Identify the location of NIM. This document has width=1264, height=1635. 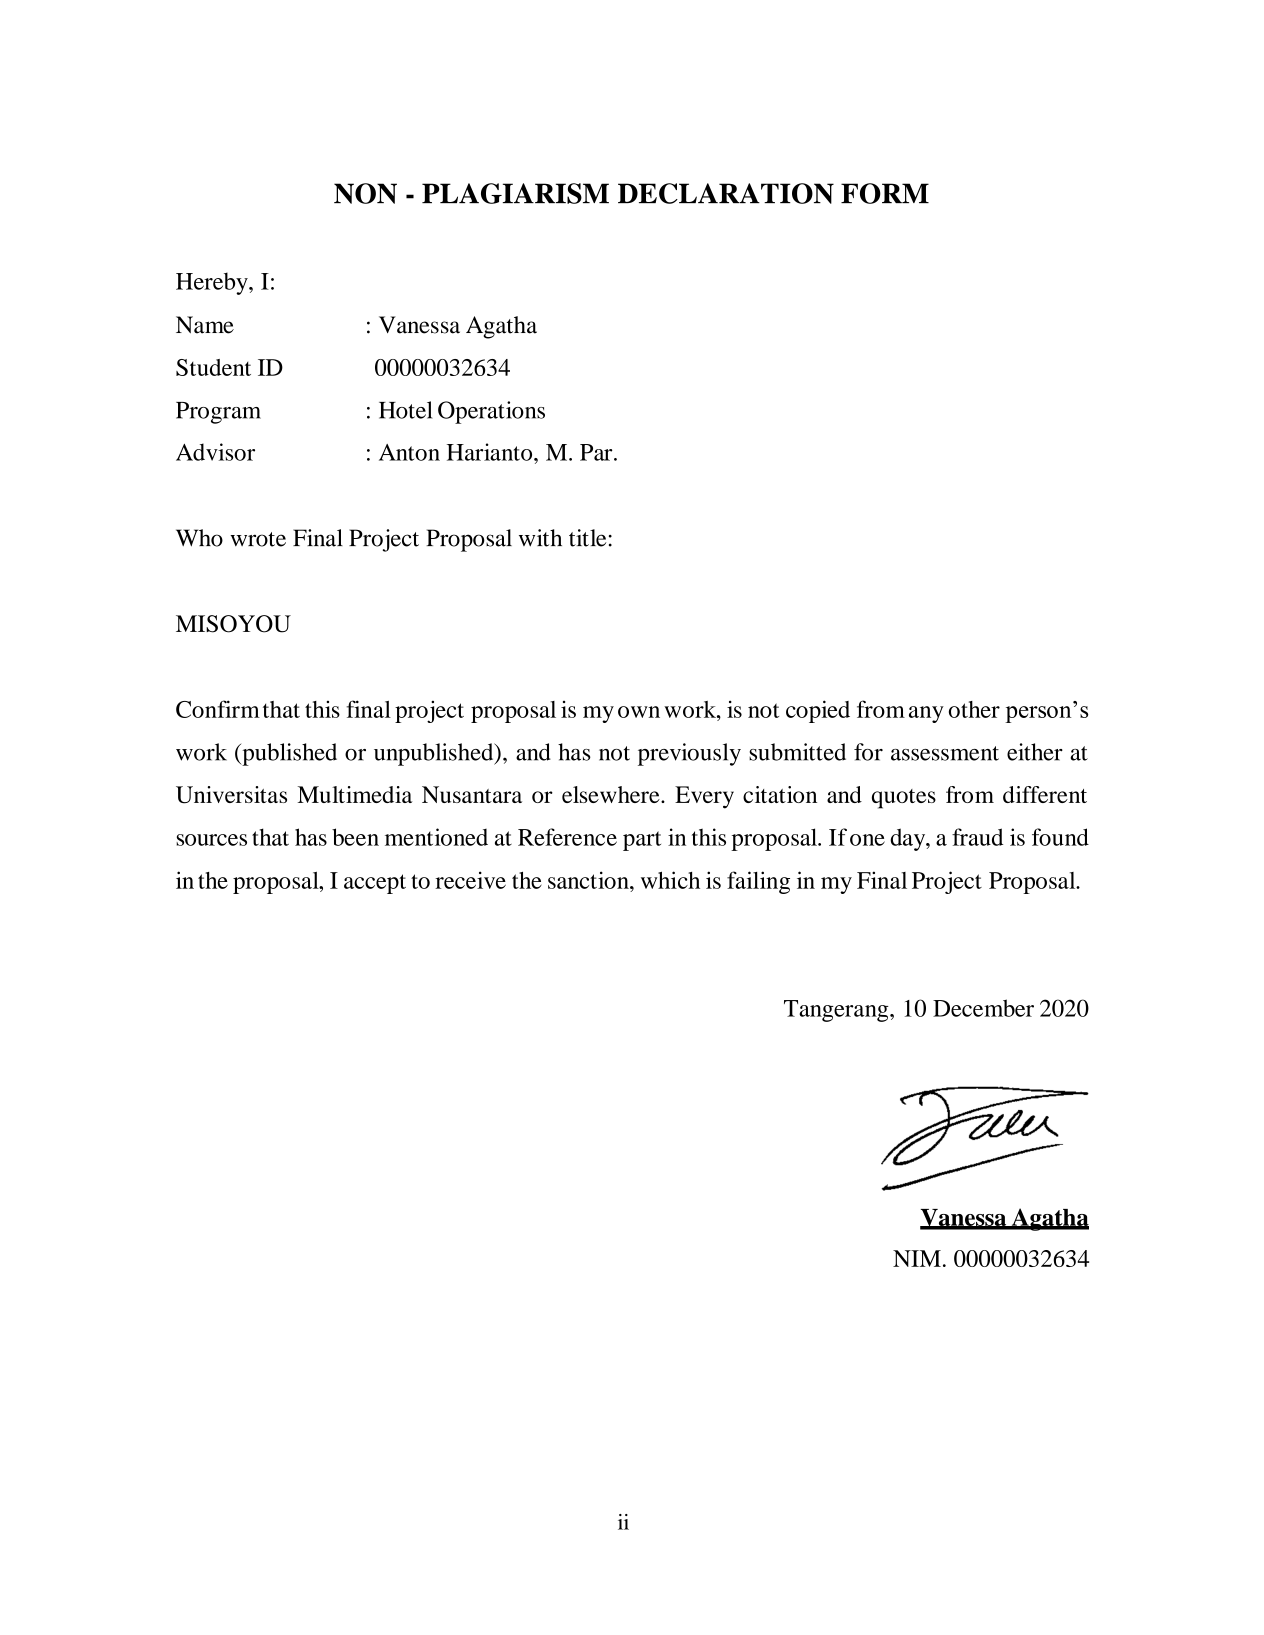
(917, 1258).
